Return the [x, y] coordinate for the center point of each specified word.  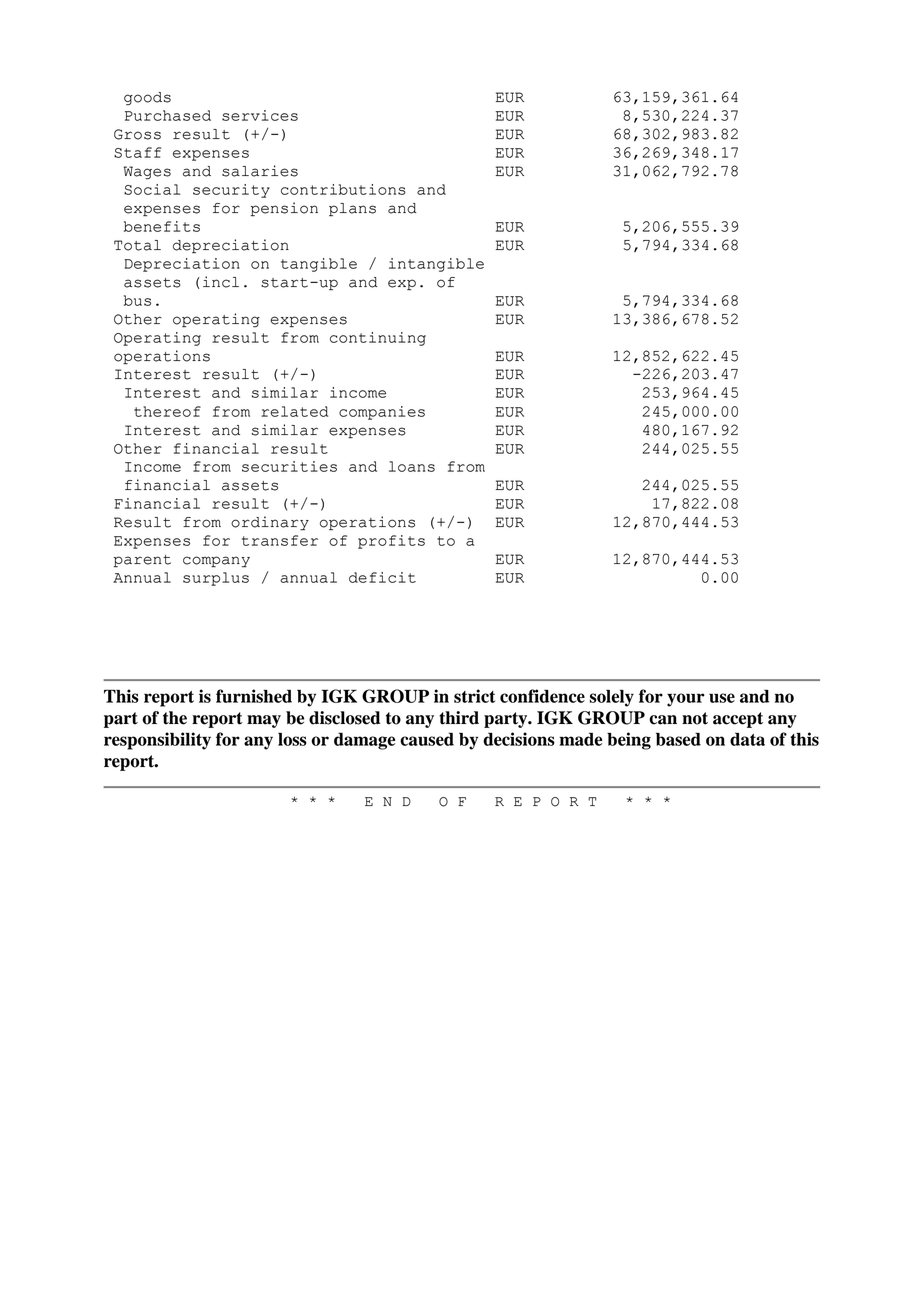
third [459, 718]
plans [352, 209]
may [264, 721]
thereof [167, 411]
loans [412, 466]
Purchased [168, 115]
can [663, 720]
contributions [343, 189]
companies [382, 413]
